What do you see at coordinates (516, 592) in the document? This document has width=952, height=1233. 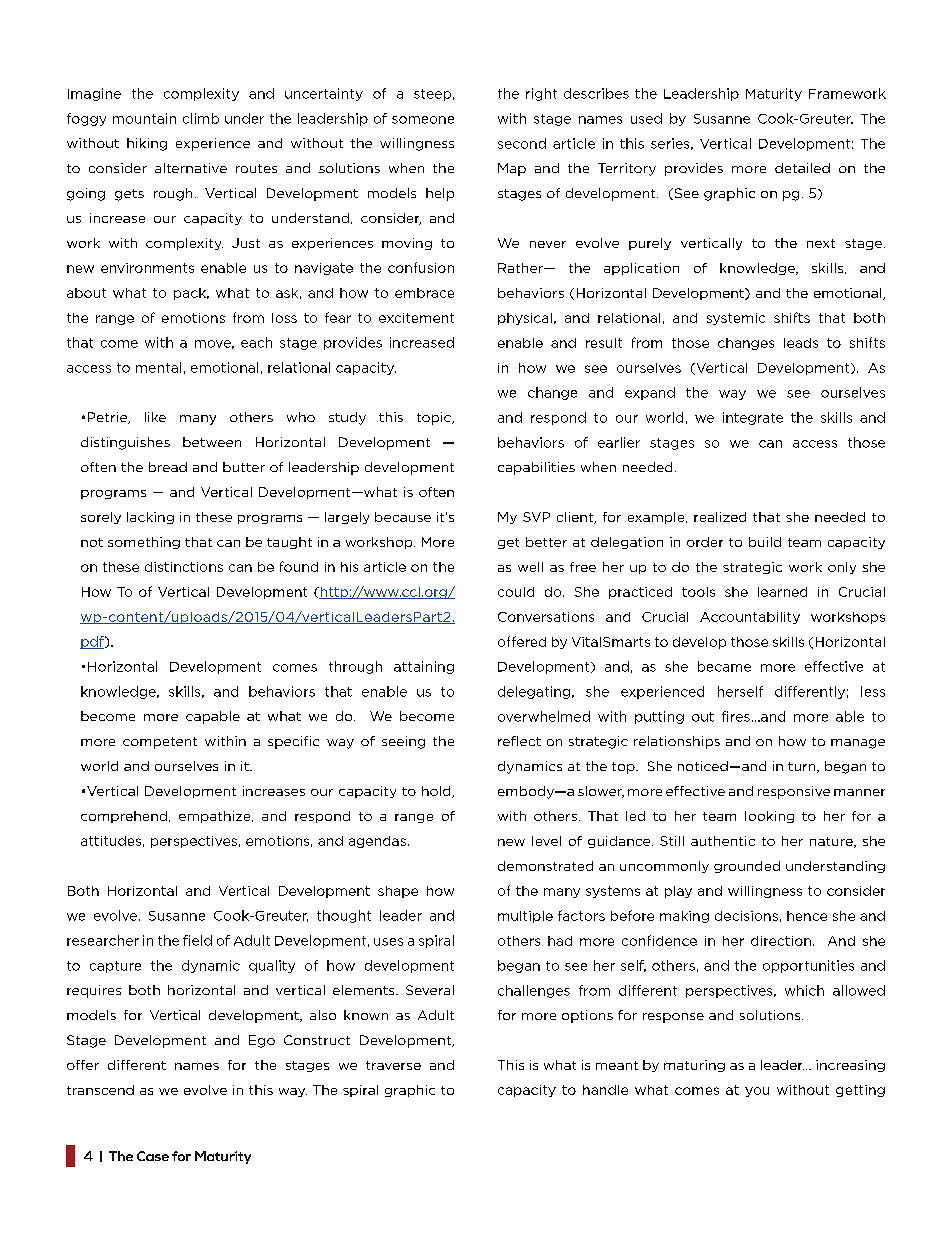 I see `could` at bounding box center [516, 592].
